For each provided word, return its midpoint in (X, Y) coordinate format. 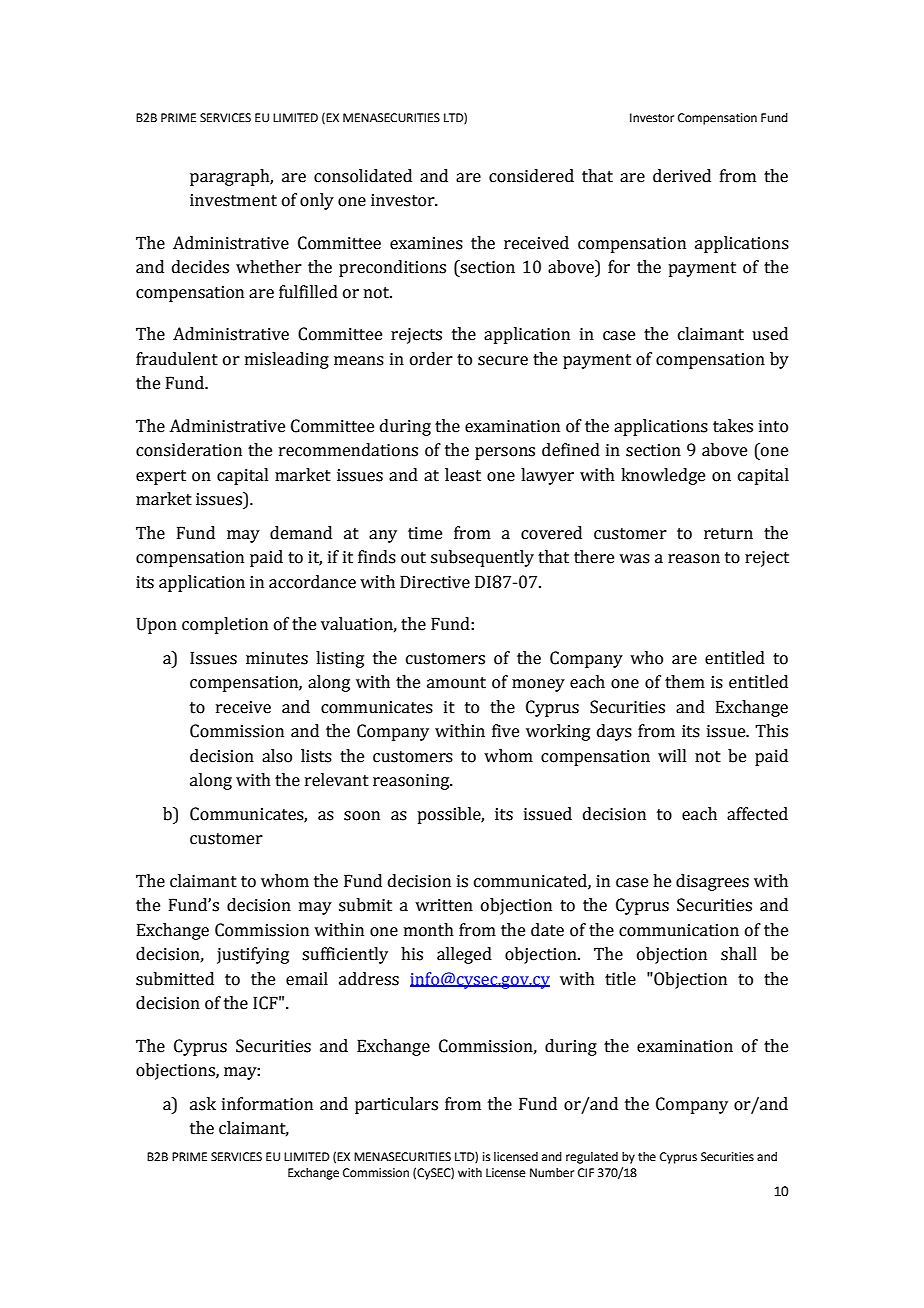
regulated (592, 1158)
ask (203, 1104)
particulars (396, 1105)
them (685, 682)
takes (733, 426)
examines (426, 243)
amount (456, 683)
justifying (253, 955)
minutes (277, 658)
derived (682, 176)
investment (233, 200)
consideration (189, 450)
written (444, 905)
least (463, 475)
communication (679, 930)
